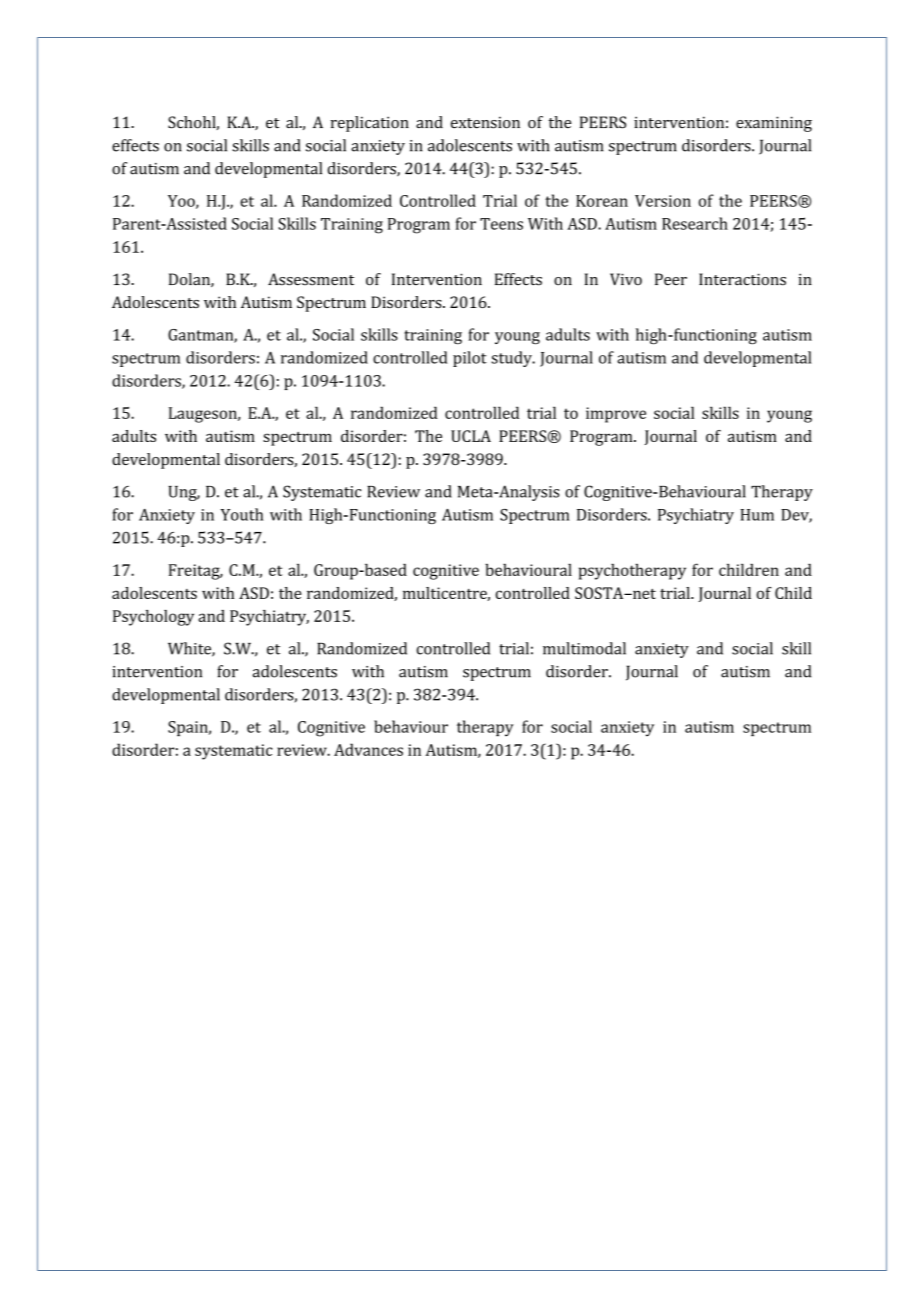 This document has height=1308, width=924. What do you see at coordinates (370, 124) in the document?
I see `replication` at bounding box center [370, 124].
